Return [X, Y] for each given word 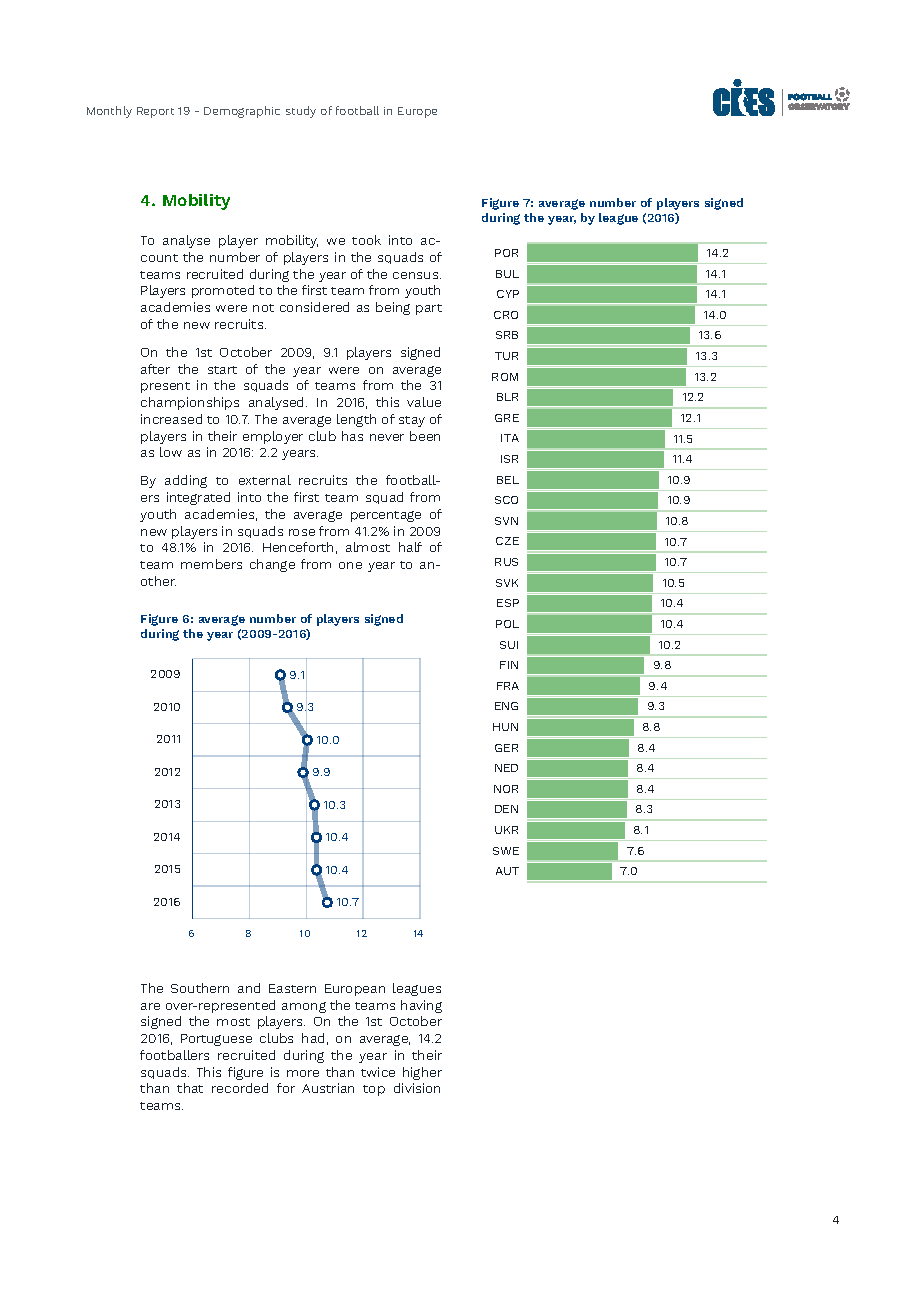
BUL [507, 274]
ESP [508, 603]
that [190, 1088]
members [211, 564]
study [301, 112]
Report [155, 112]
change [272, 565]
